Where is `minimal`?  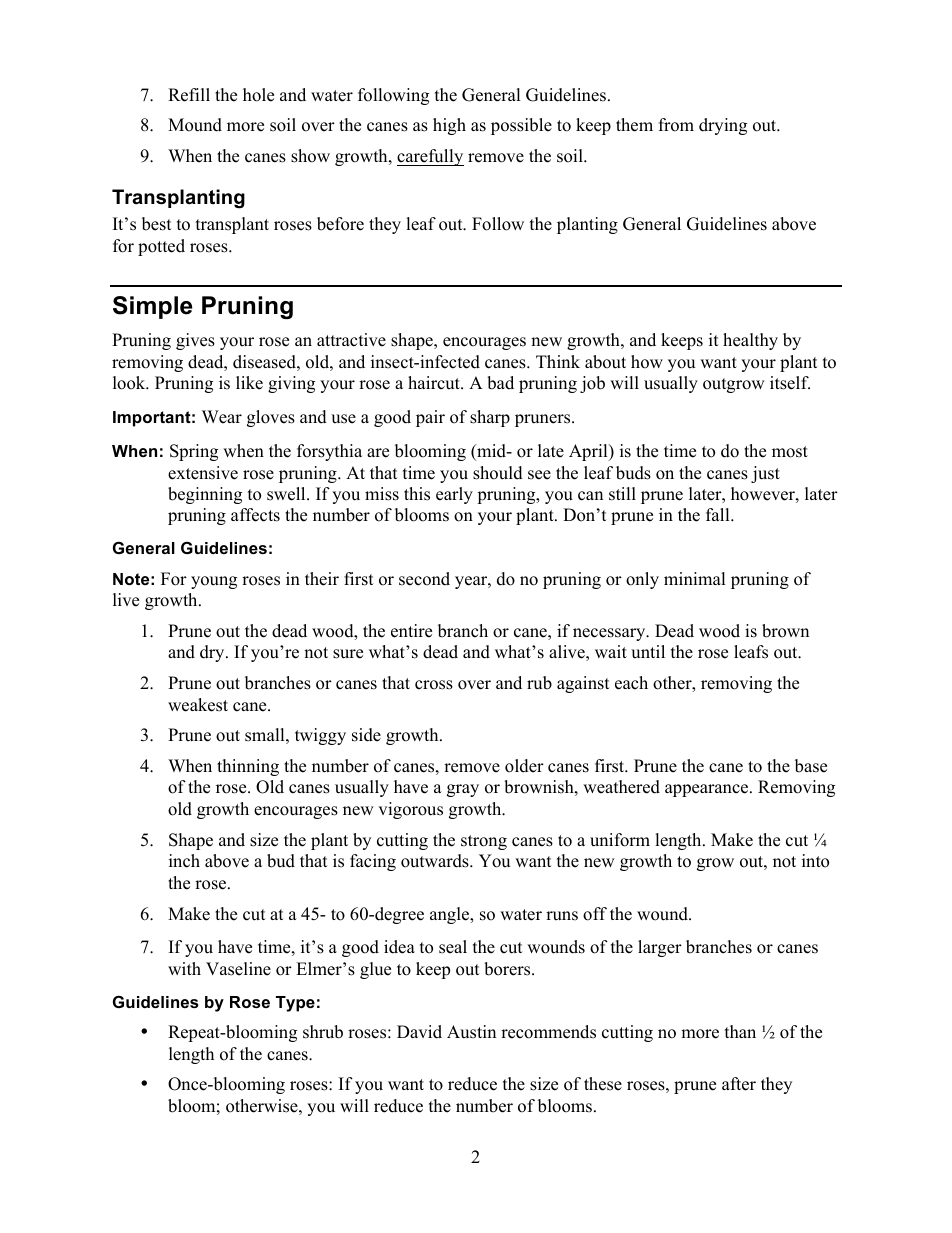 minimal is located at coordinates (695, 578).
